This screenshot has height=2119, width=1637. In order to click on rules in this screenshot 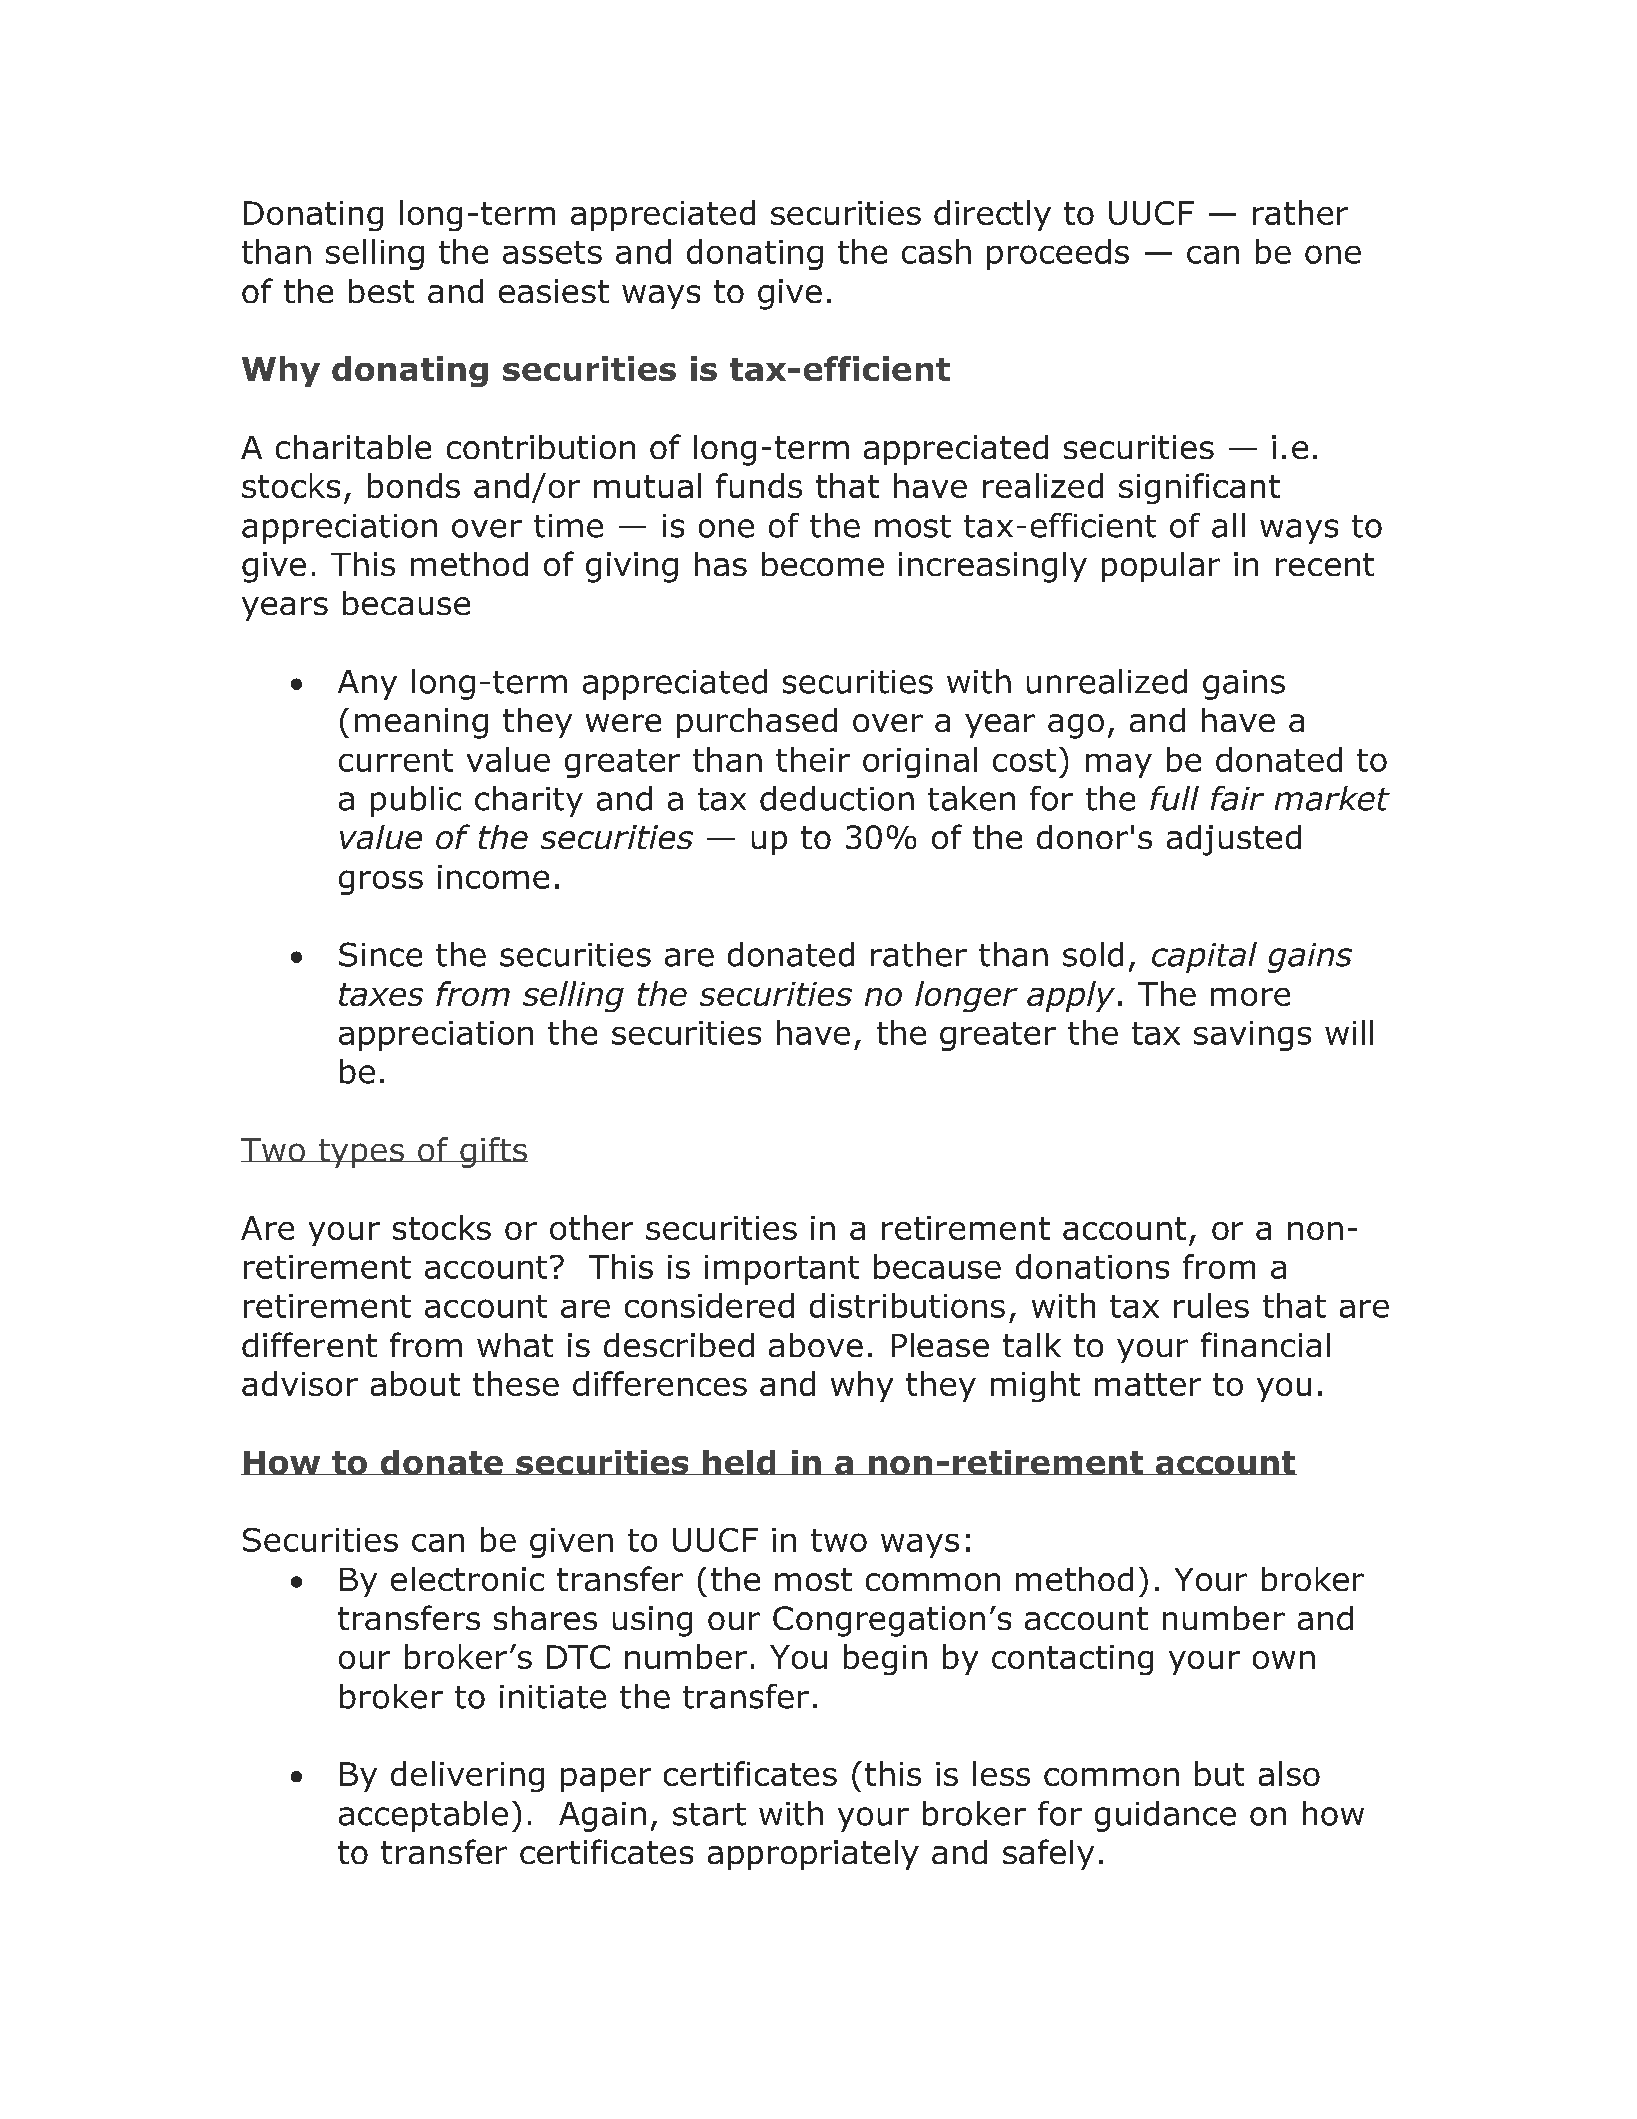, I will do `click(1211, 1305)`.
